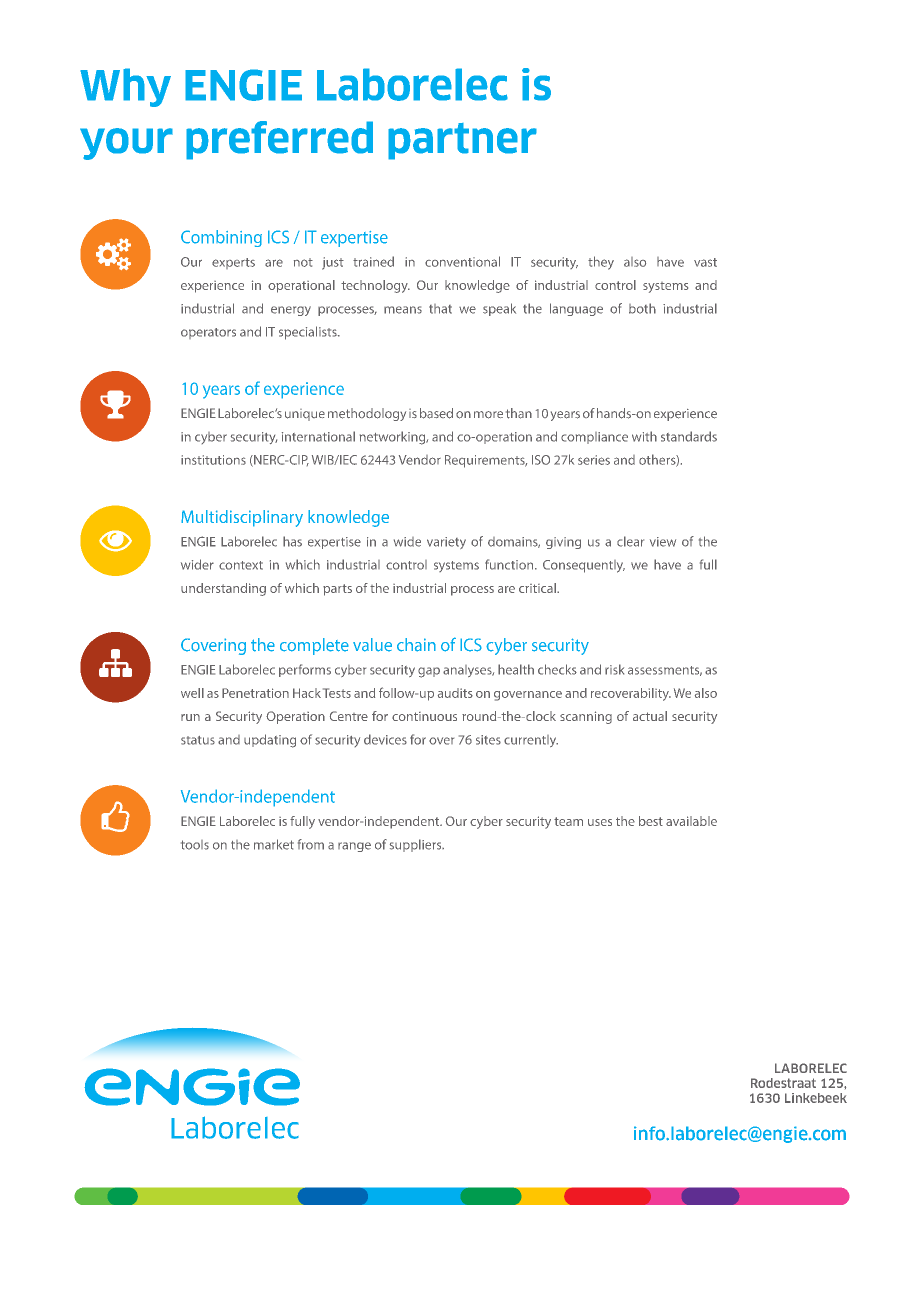  I want to click on based, so click(436, 413).
